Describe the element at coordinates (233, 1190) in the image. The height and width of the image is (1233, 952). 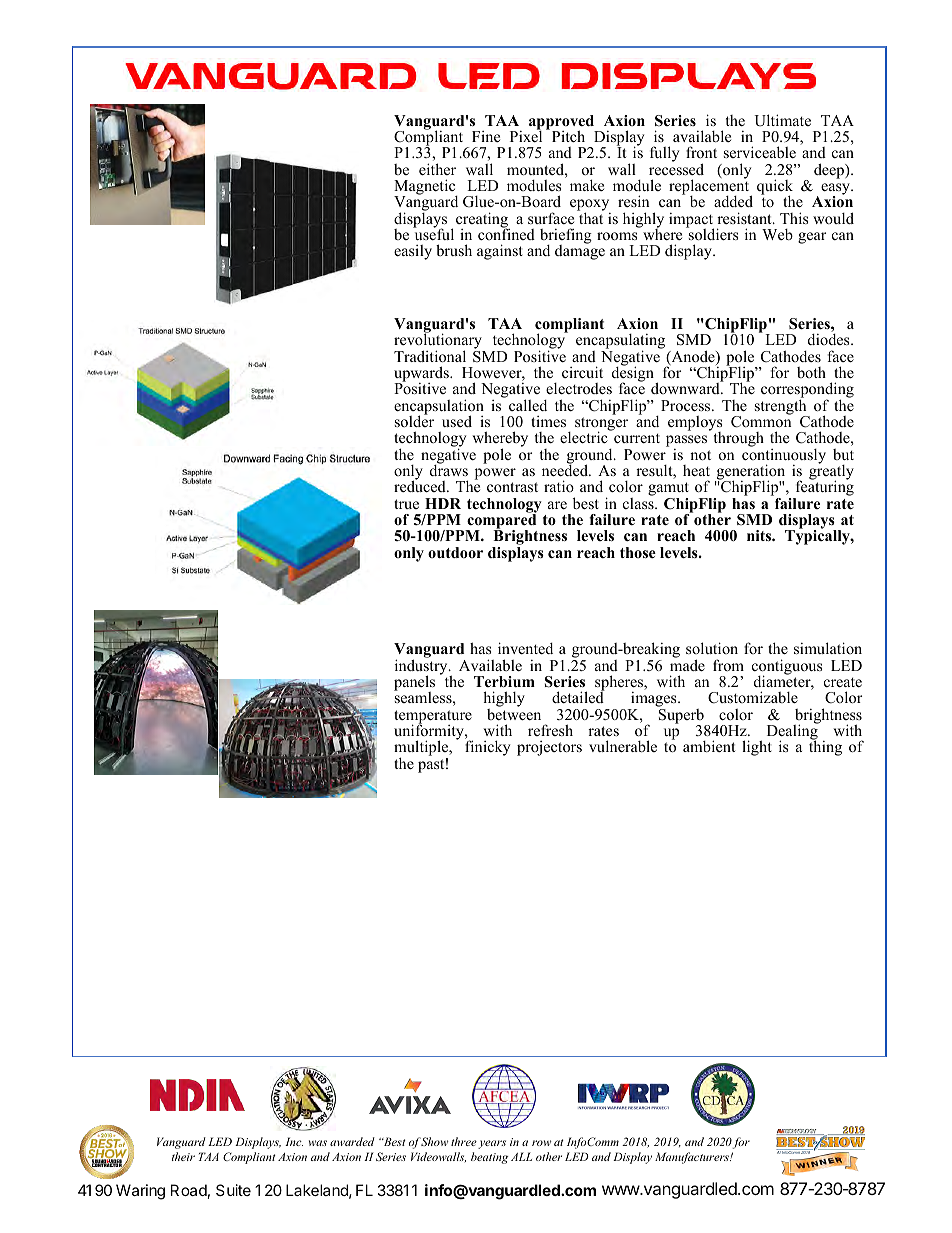
I see `Suite` at that location.
